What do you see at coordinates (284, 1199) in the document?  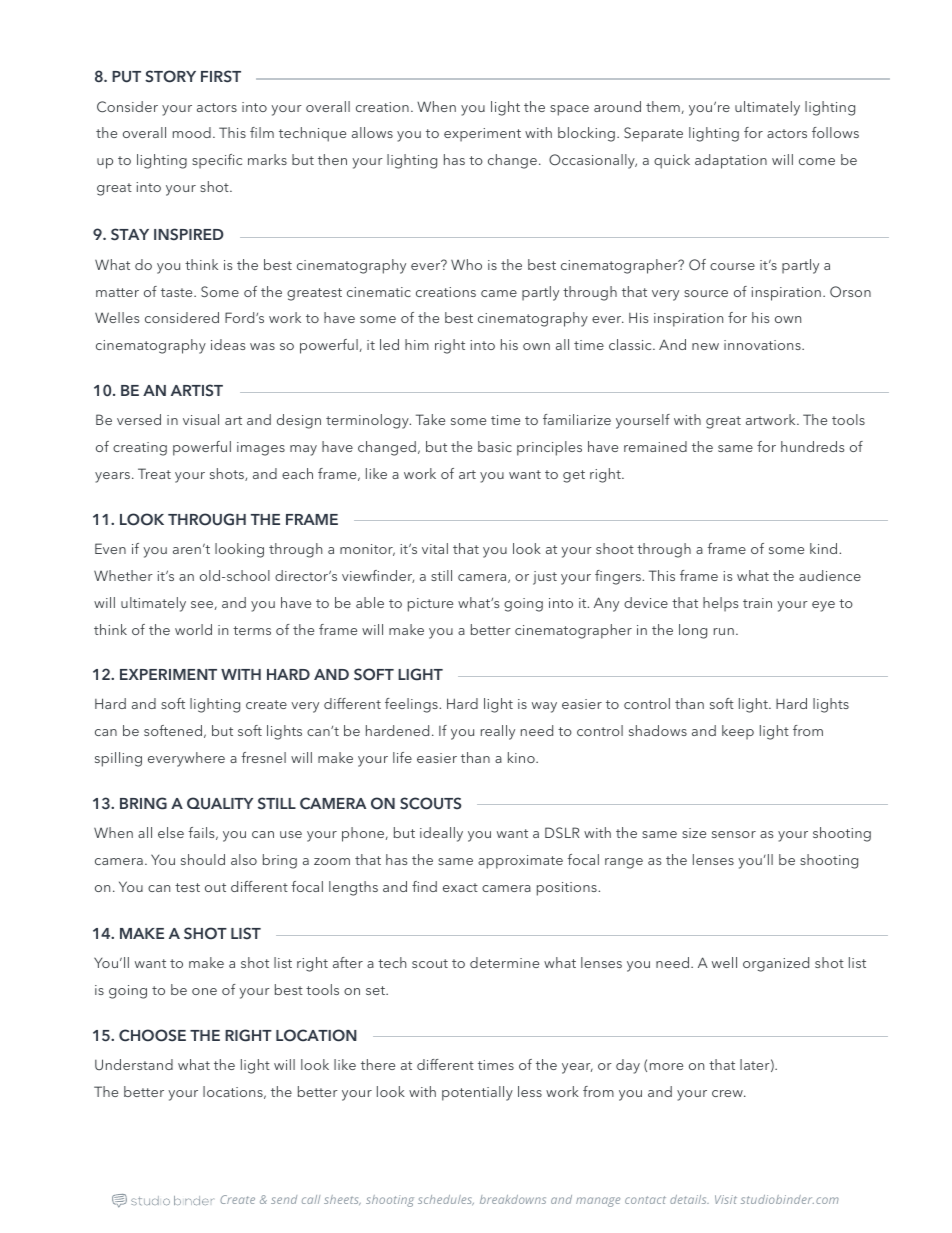 I see `send` at bounding box center [284, 1199].
